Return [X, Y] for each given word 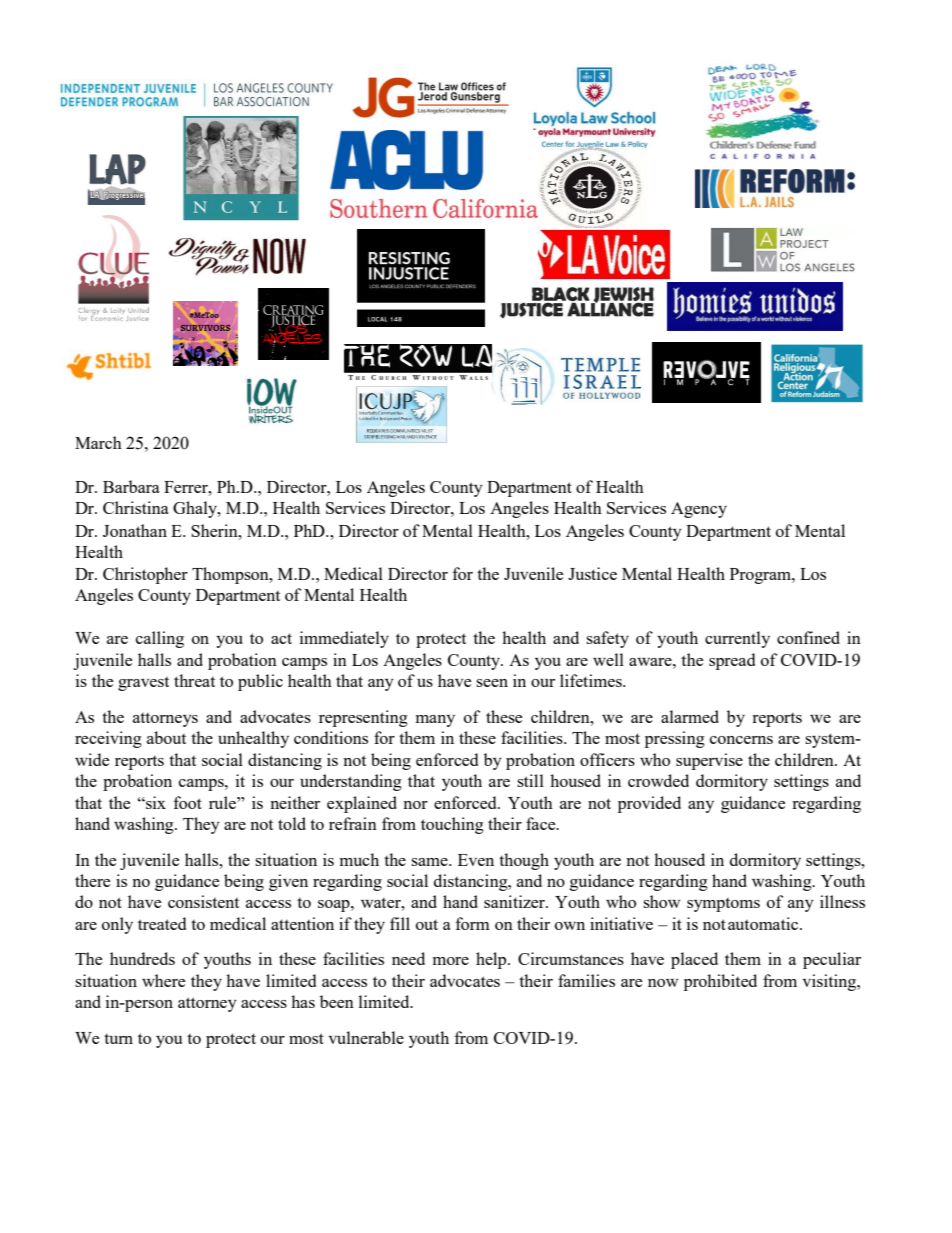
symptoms [723, 905]
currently [737, 639]
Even [476, 860]
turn [118, 1039]
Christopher [145, 575]
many [435, 721]
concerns [741, 740]
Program [761, 576]
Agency [699, 510]
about [166, 737]
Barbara [131, 486]
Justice [592, 573]
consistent [203, 901]
